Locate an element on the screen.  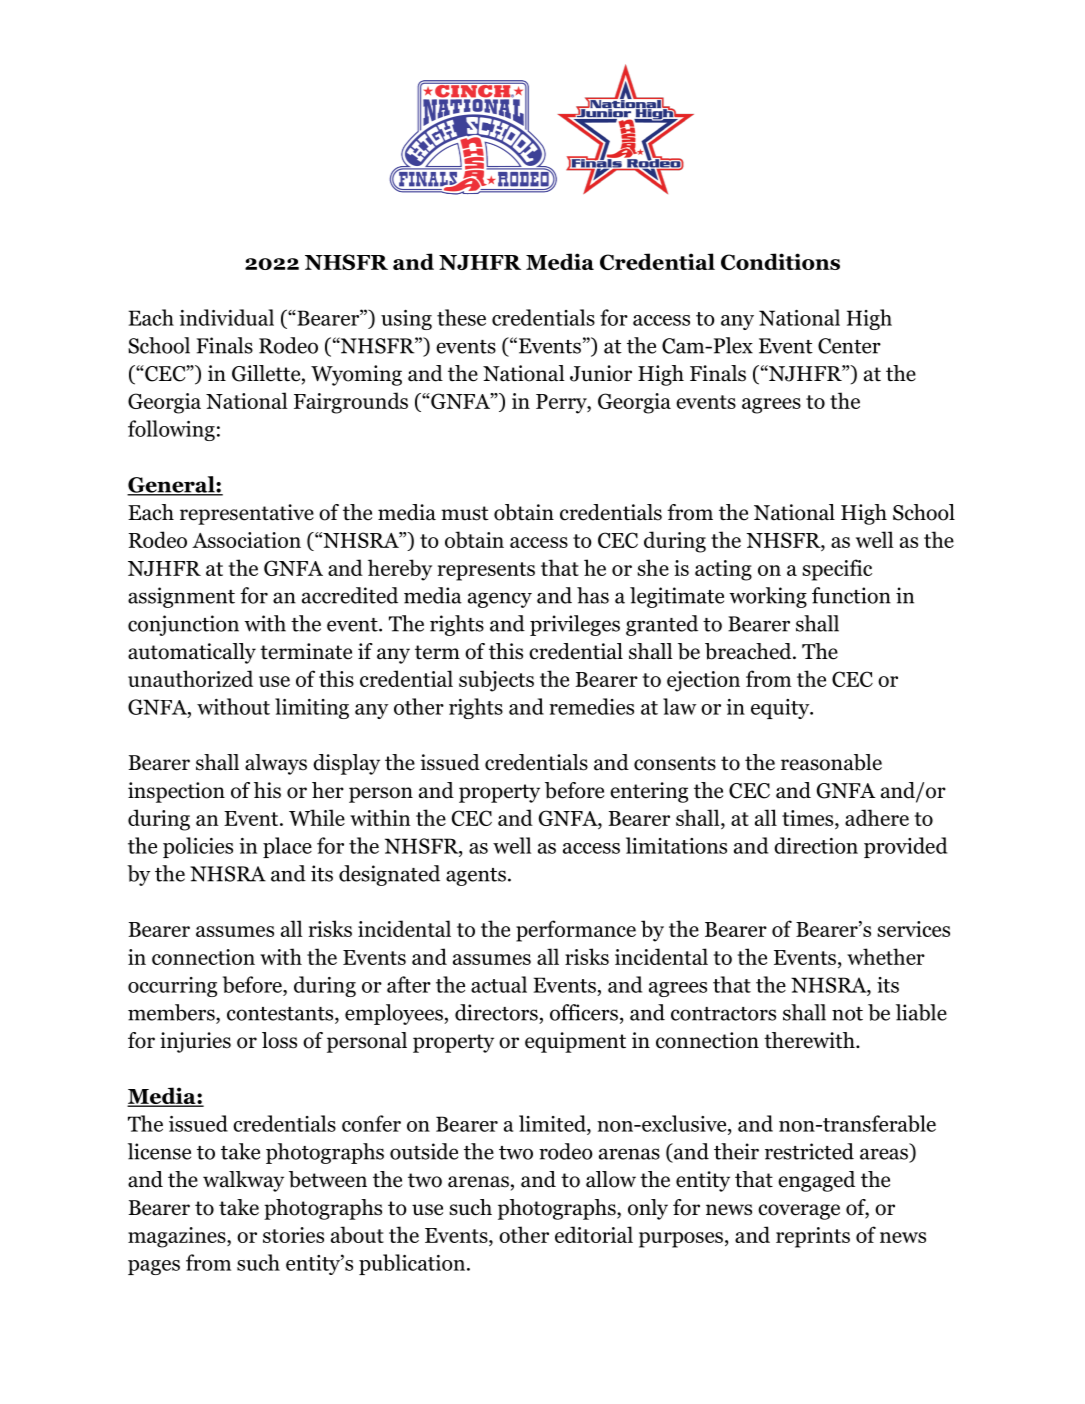
function is located at coordinates (851, 595).
